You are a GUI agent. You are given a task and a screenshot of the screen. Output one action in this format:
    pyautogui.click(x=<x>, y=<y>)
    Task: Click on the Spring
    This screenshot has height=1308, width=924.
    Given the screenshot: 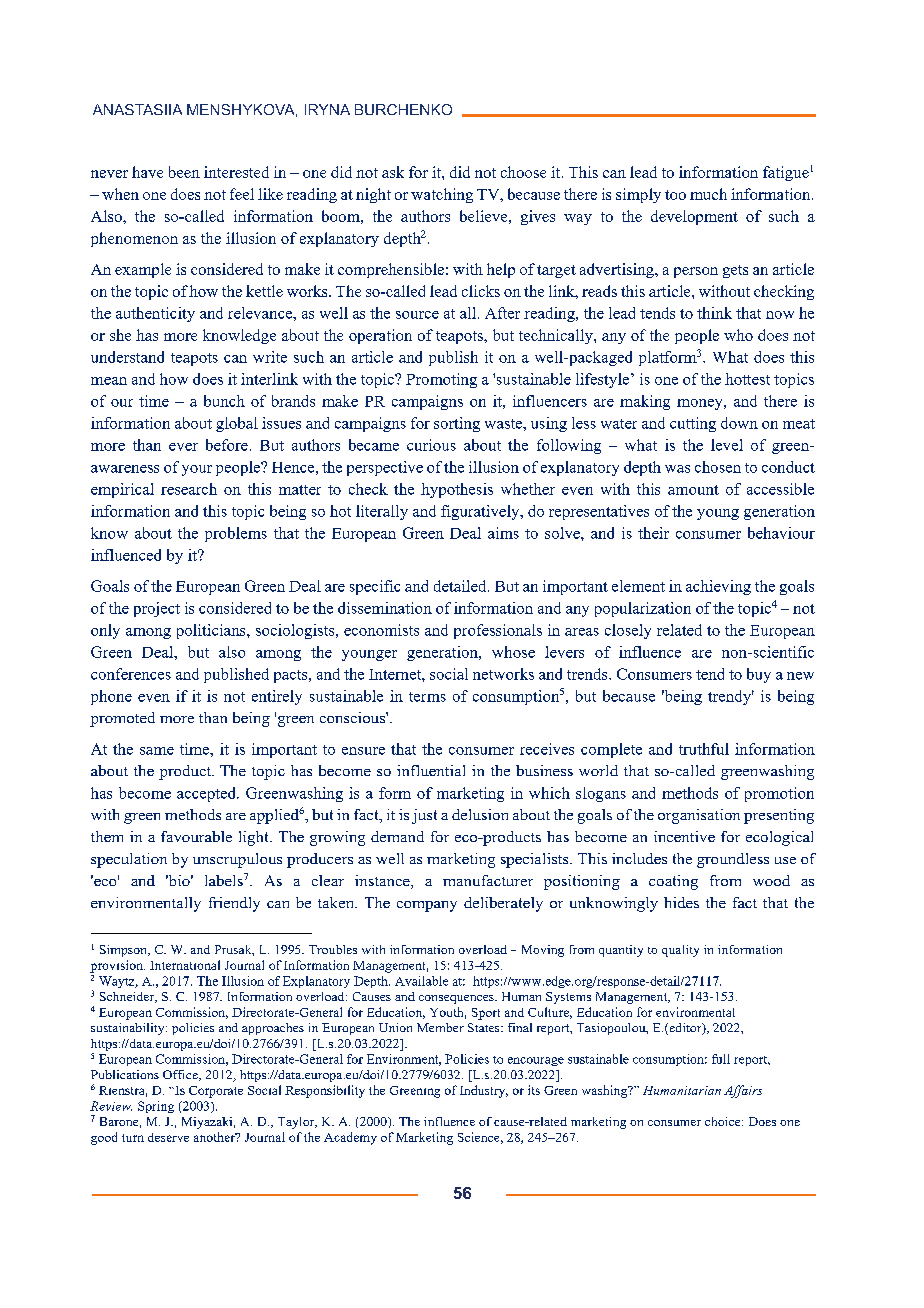 What is the action you would take?
    pyautogui.click(x=156, y=1107)
